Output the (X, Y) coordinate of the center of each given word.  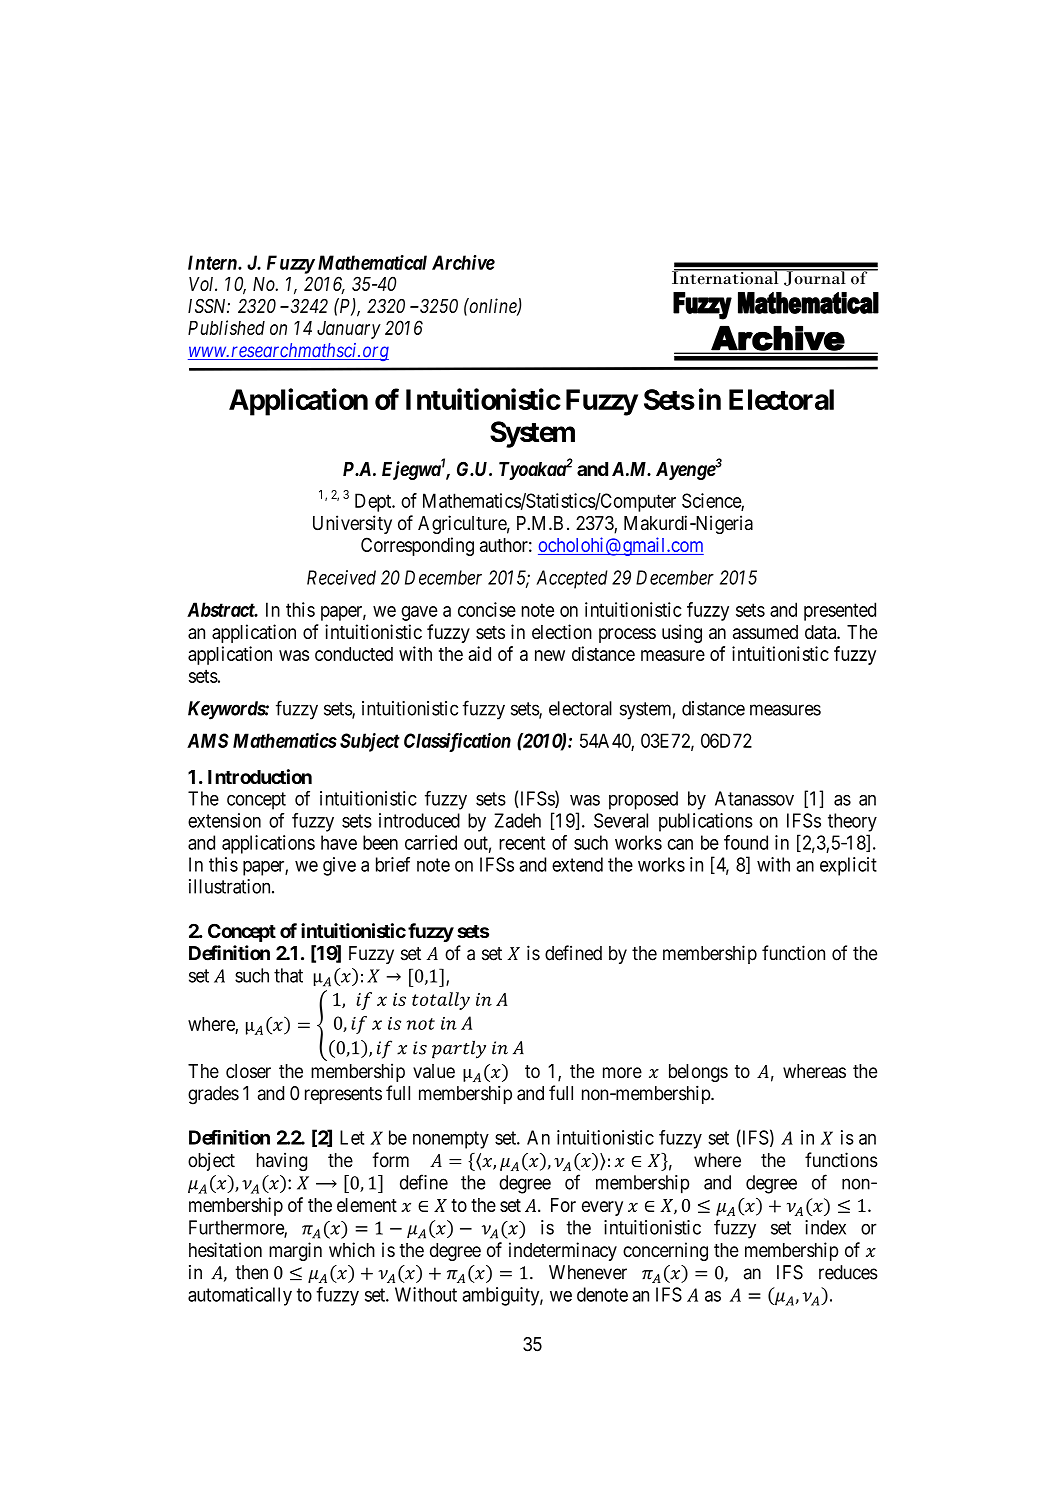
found (746, 842)
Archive (463, 262)
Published (226, 327)
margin (295, 1251)
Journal (815, 277)
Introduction (260, 776)
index (825, 1227)
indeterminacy (563, 1251)
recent (522, 843)
